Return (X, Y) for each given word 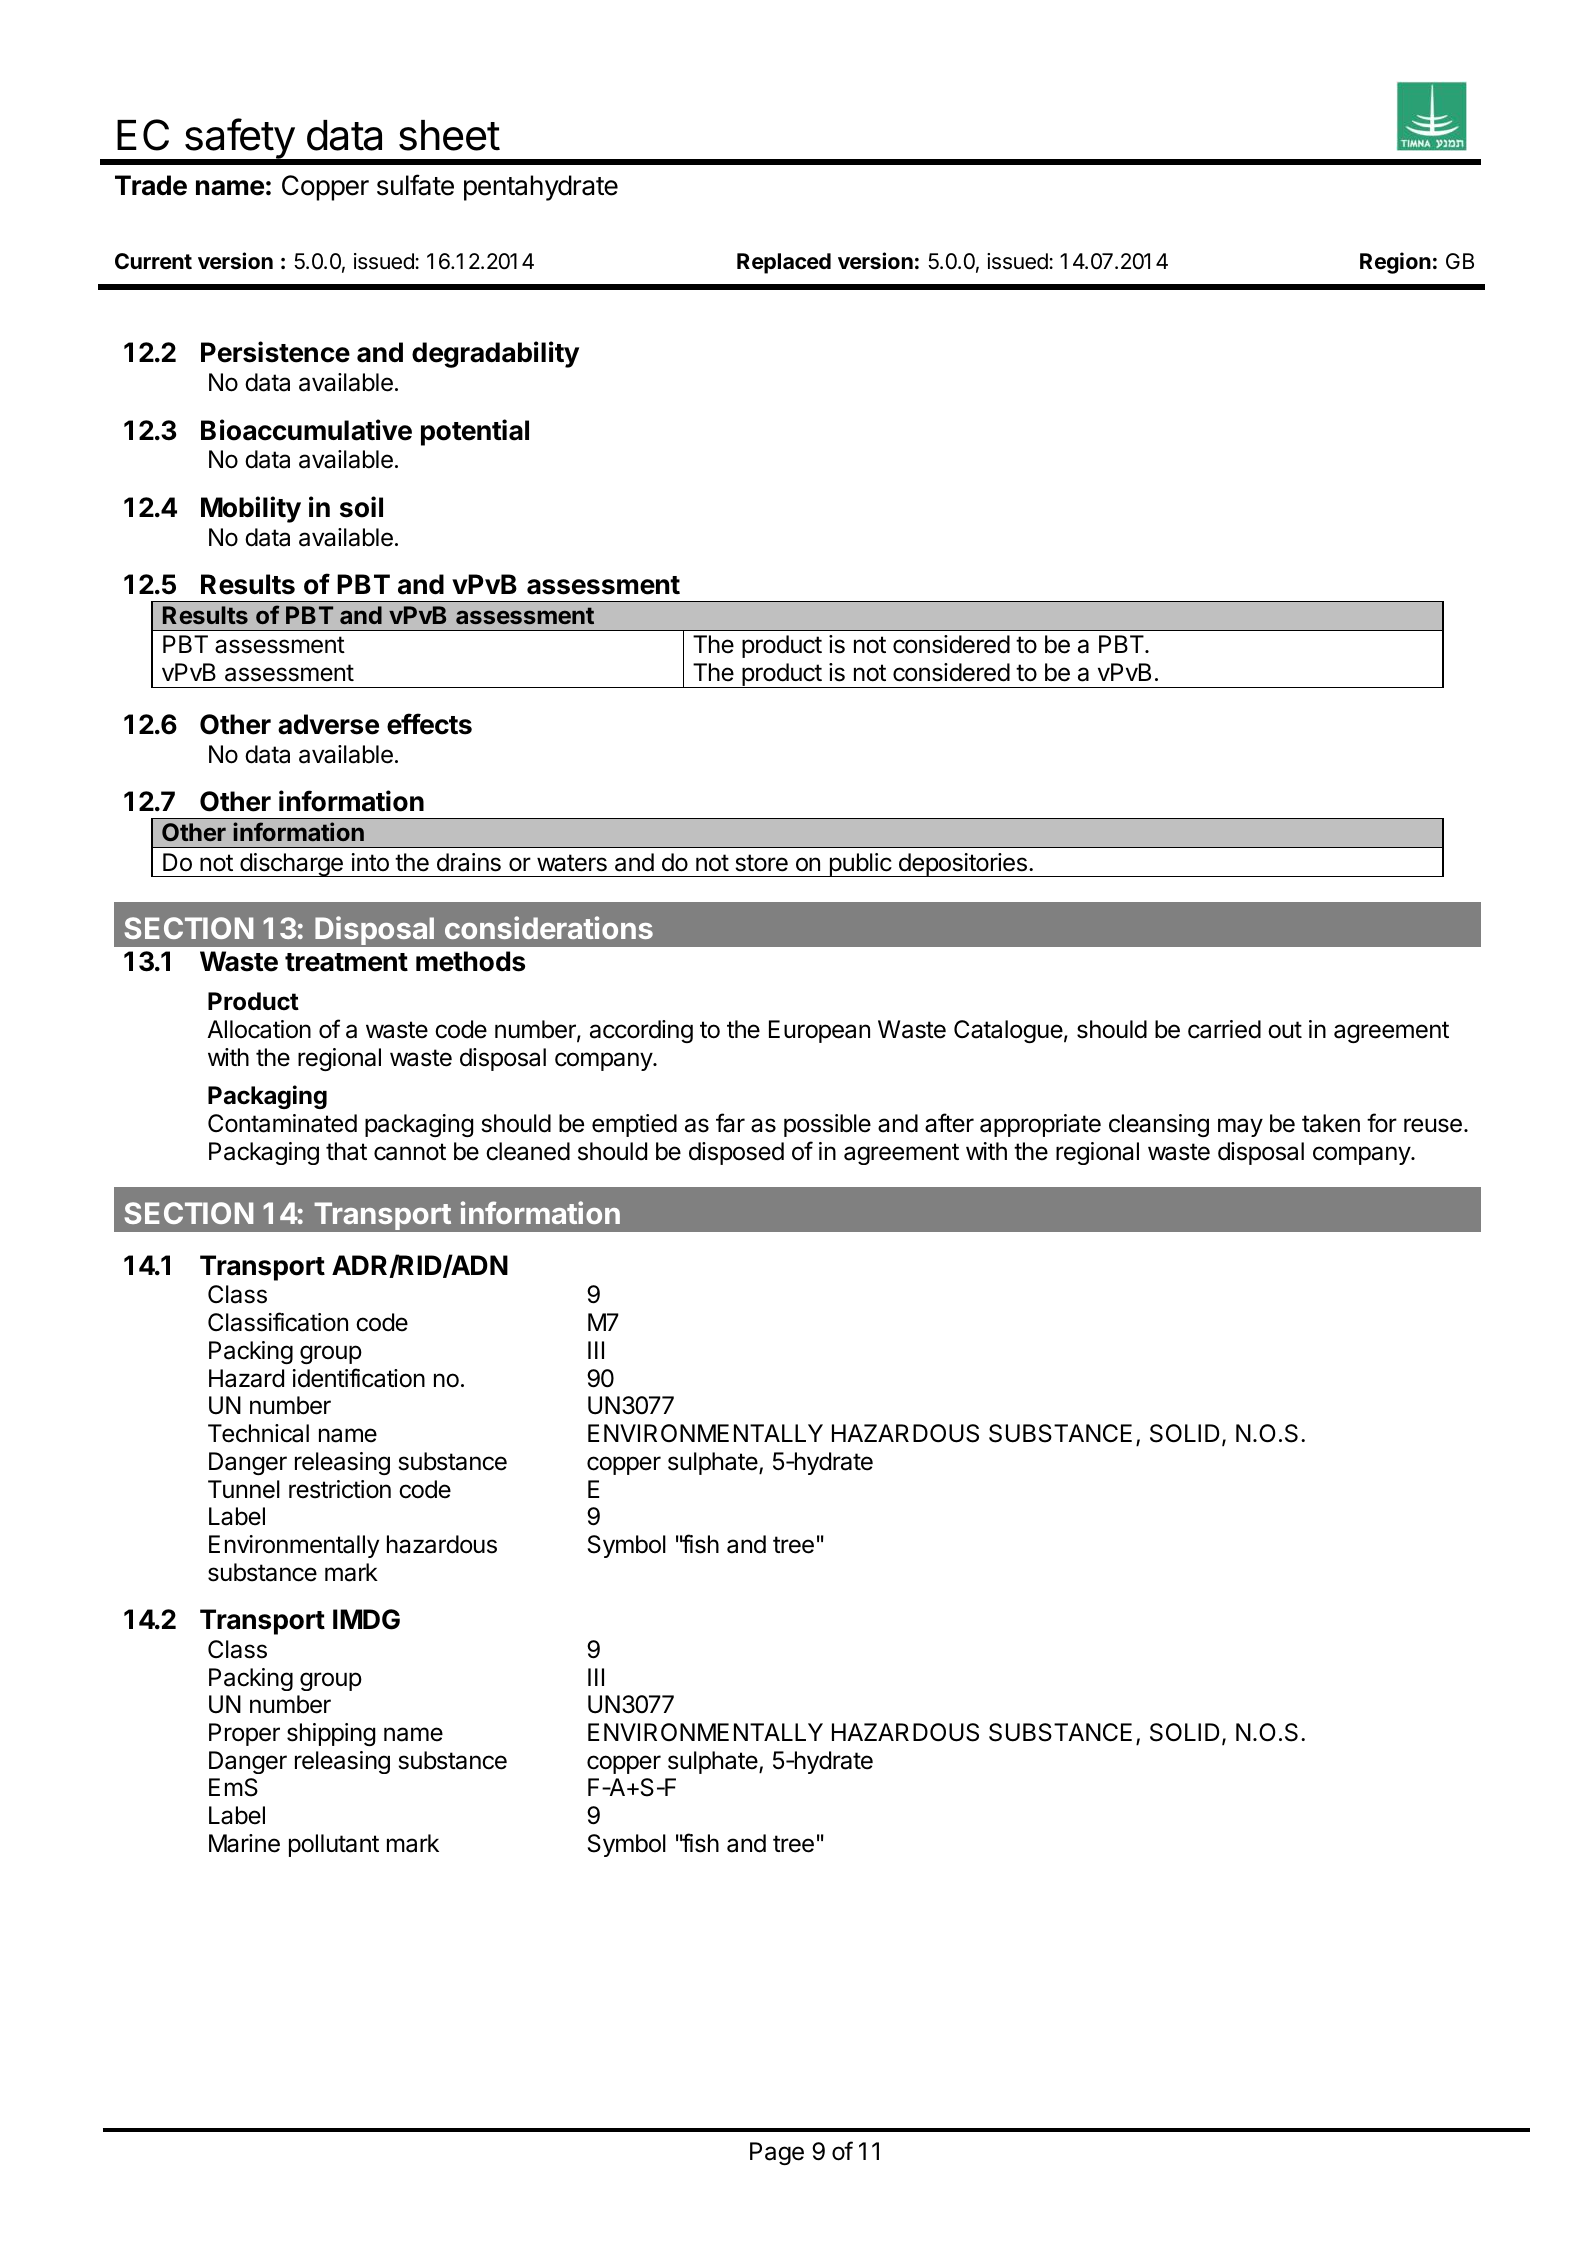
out (1285, 1030)
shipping (331, 1734)
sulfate (415, 185)
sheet (449, 135)
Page (777, 2153)
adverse (328, 724)
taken (1331, 1123)
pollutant (334, 1845)
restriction (340, 1489)
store (761, 863)
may (1240, 1127)
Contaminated (282, 1123)
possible (827, 1125)
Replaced (784, 263)
